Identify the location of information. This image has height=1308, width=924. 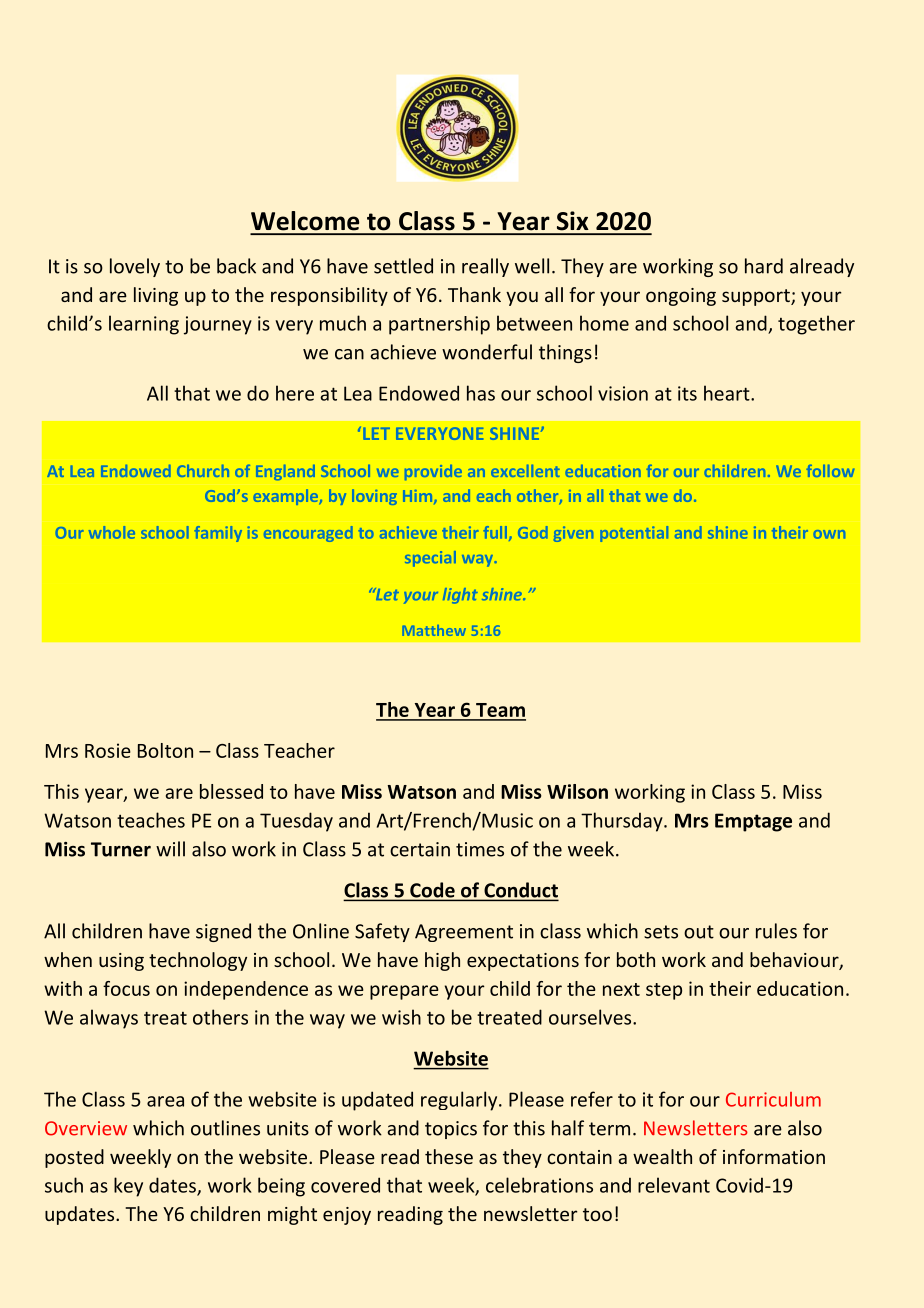
(774, 1156).
